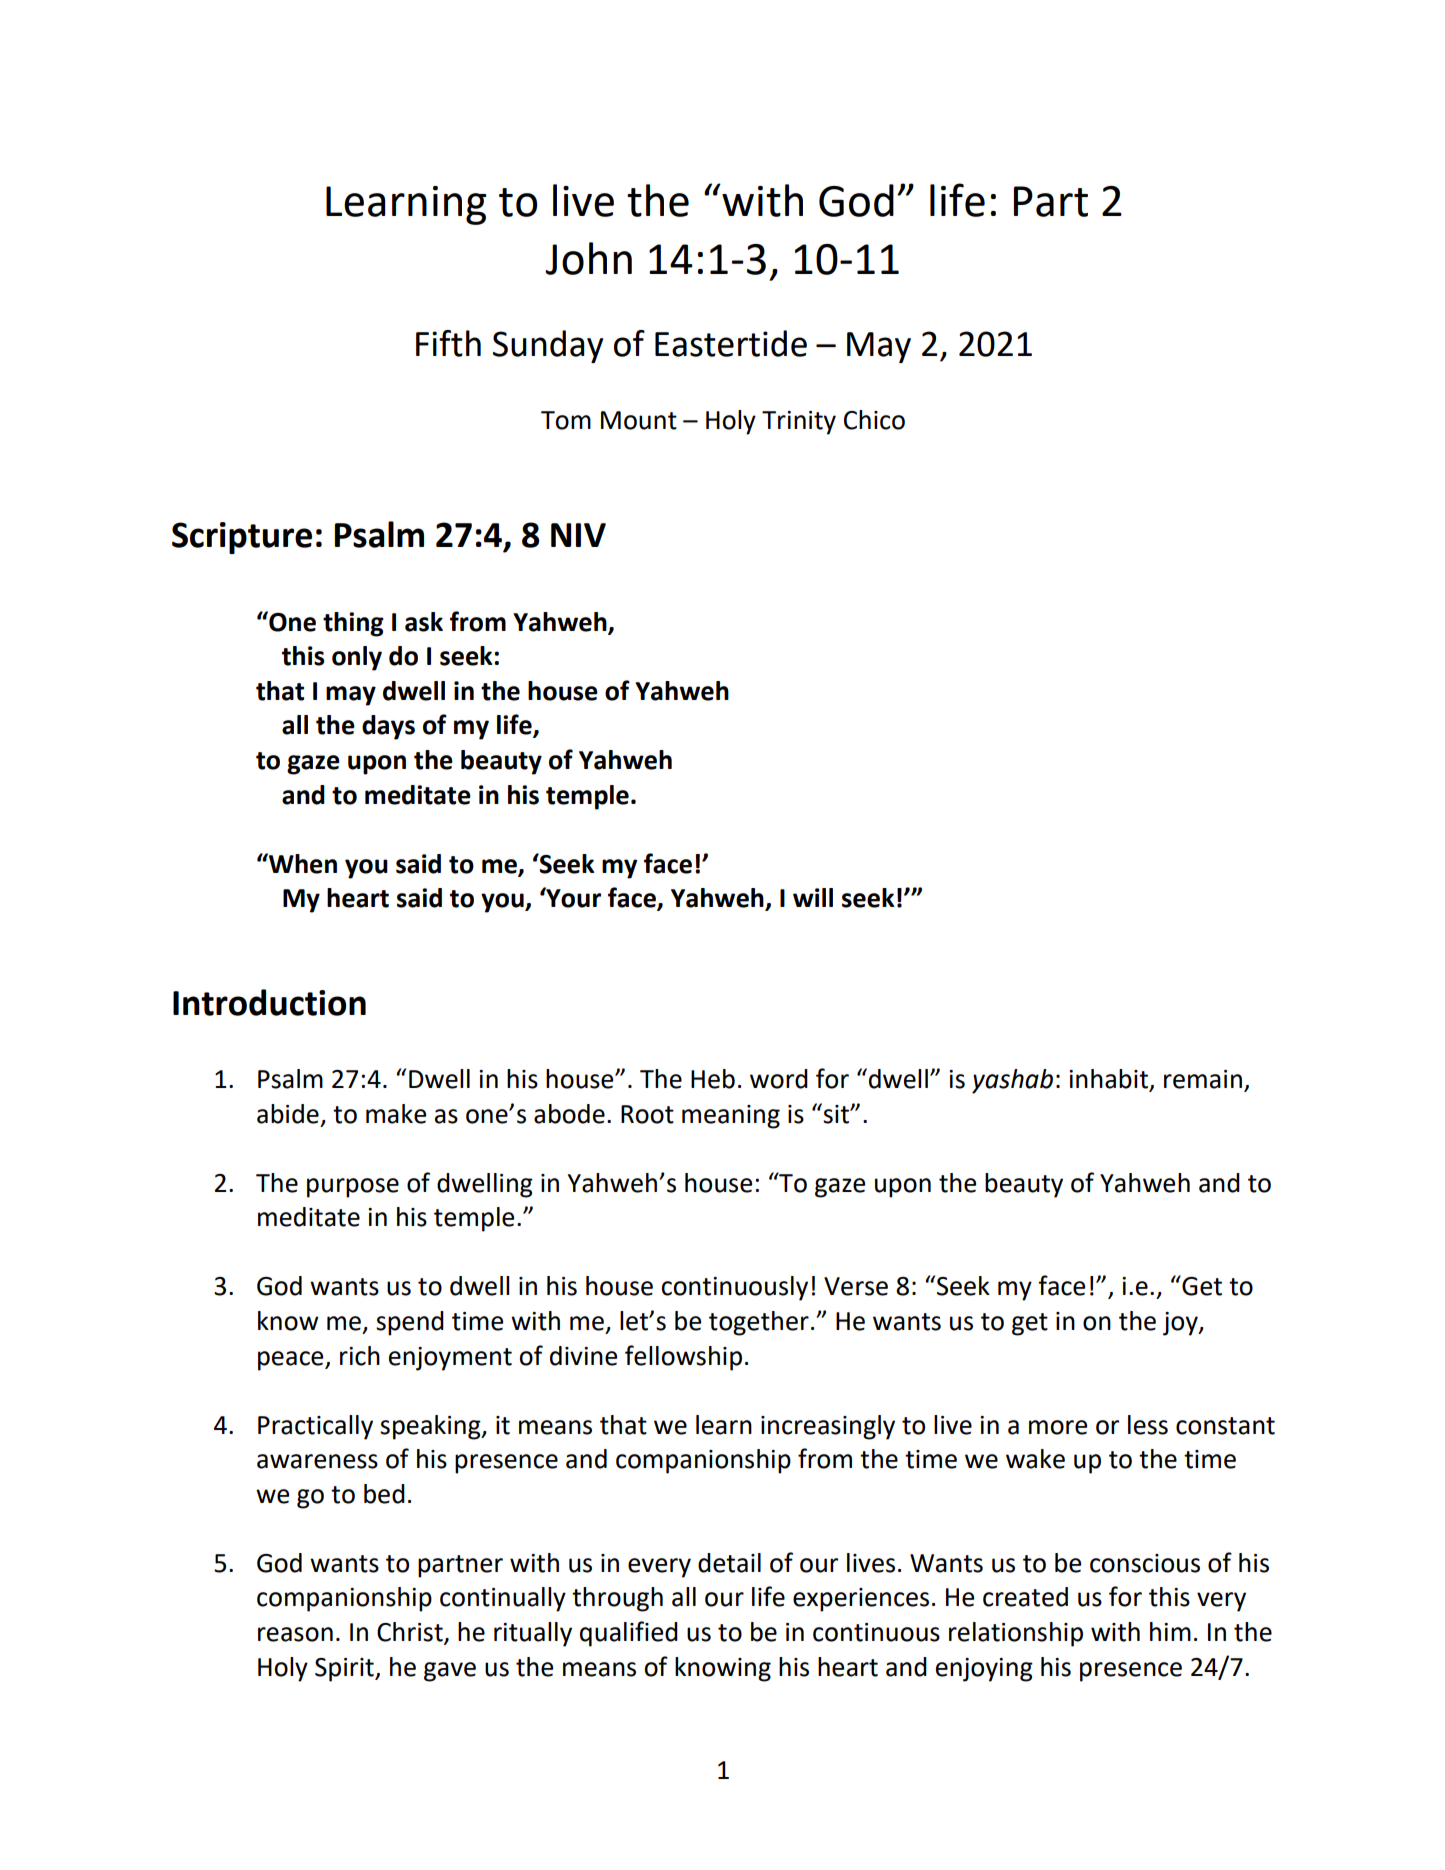  What do you see at coordinates (588, 258) in the document?
I see `John` at bounding box center [588, 258].
